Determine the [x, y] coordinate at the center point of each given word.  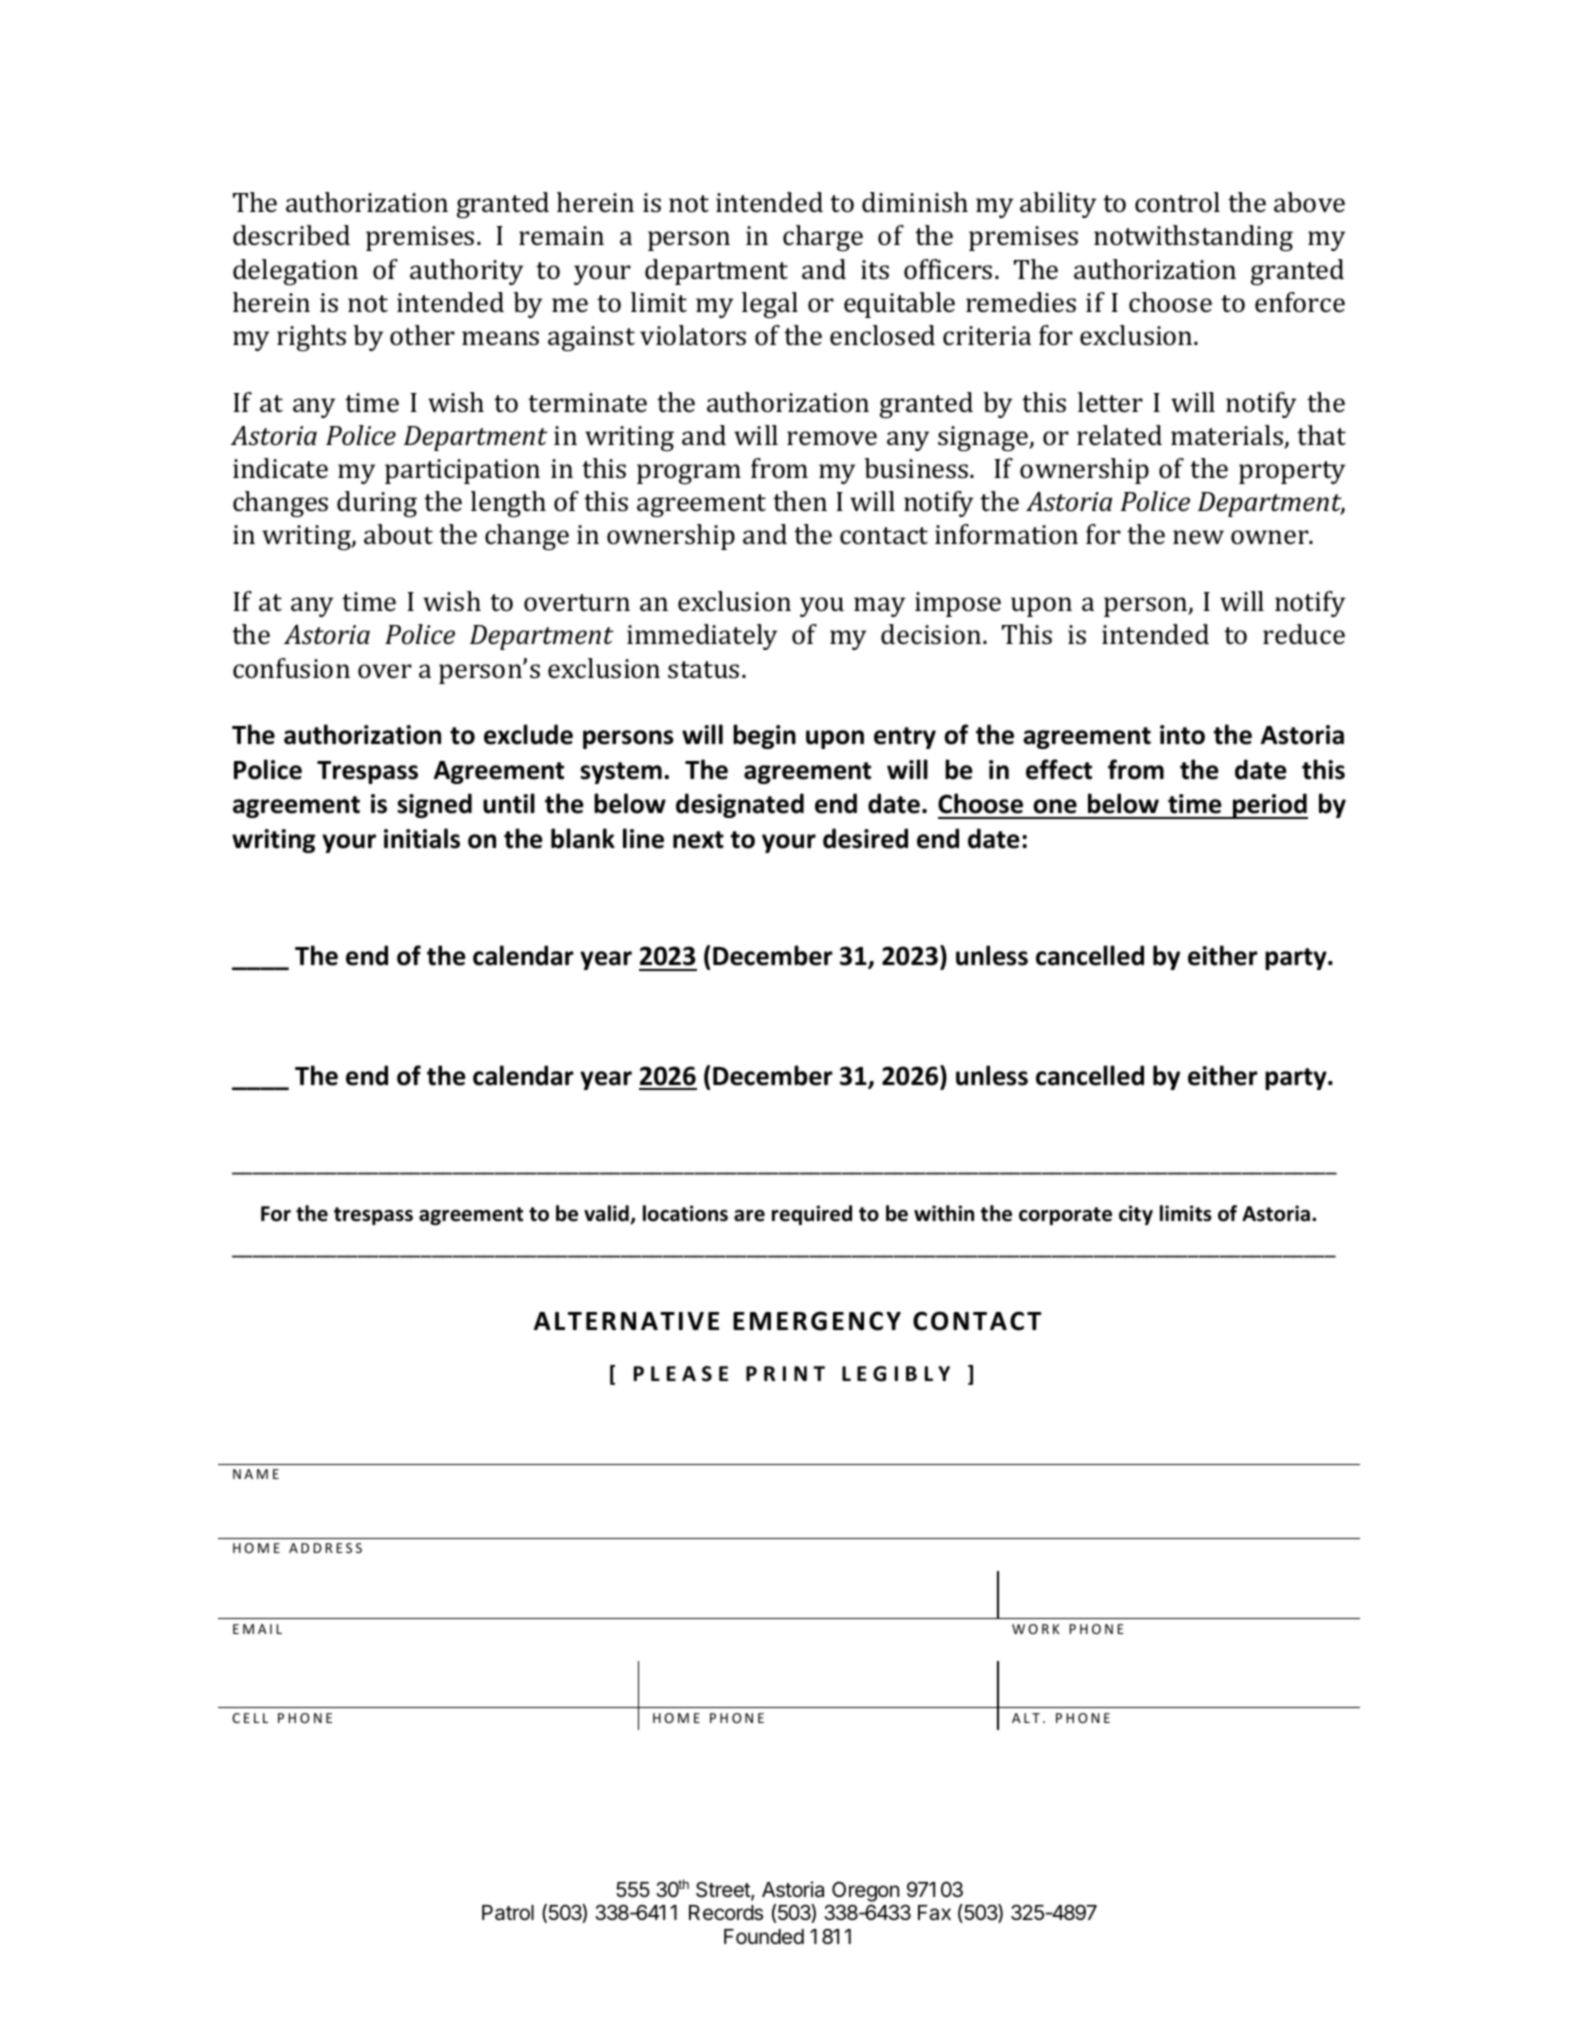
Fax [934, 1913]
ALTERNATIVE [626, 1321]
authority [466, 272]
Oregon [865, 1891]
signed [434, 805]
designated [740, 805]
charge [823, 238]
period [1269, 806]
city [1136, 1215]
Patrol [508, 1913]
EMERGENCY [817, 1321]
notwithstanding [1193, 238]
